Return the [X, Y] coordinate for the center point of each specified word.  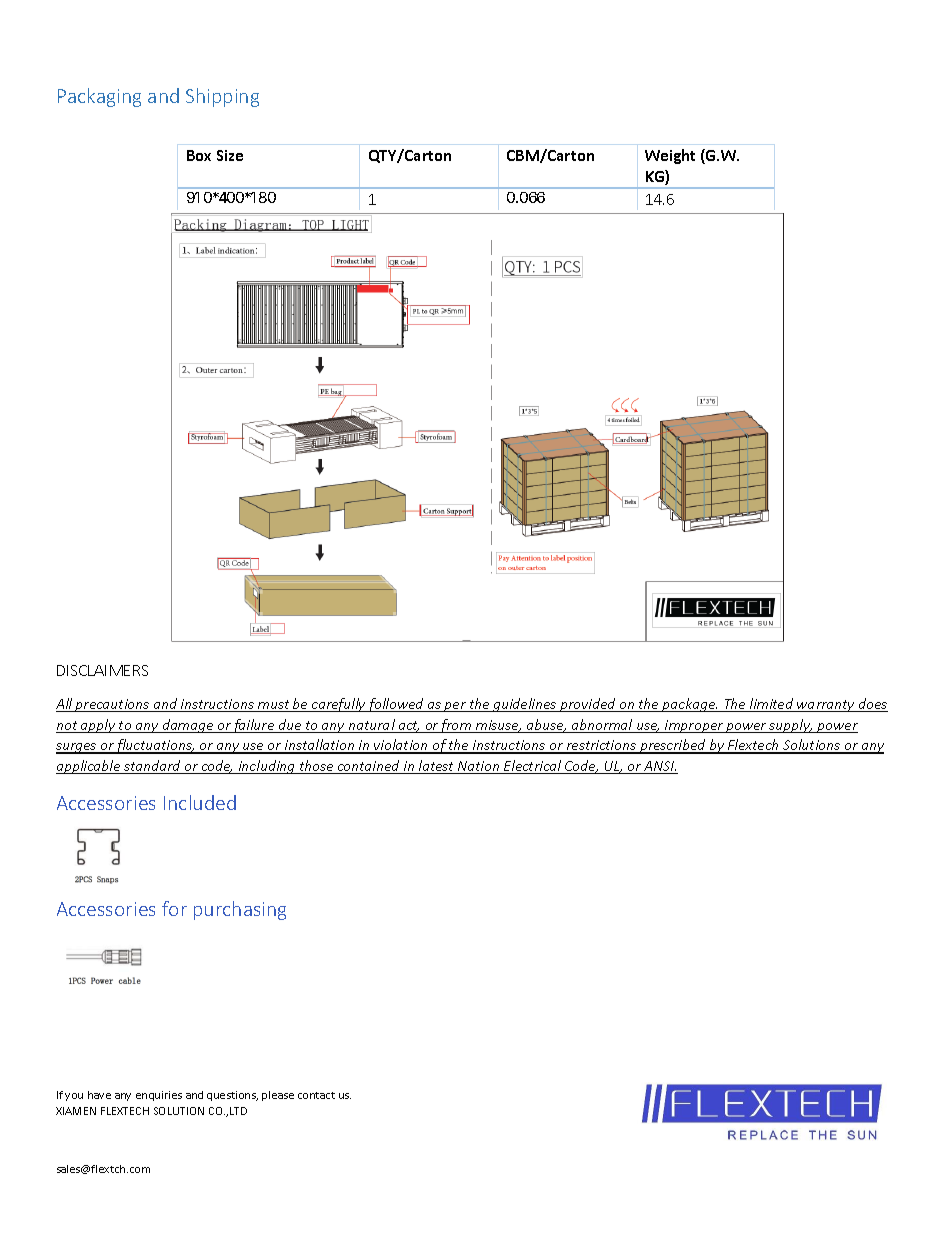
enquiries [159, 1096]
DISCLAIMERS [102, 670]
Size [230, 155]
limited [772, 705]
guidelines [525, 705]
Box [199, 155]
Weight [670, 156]
